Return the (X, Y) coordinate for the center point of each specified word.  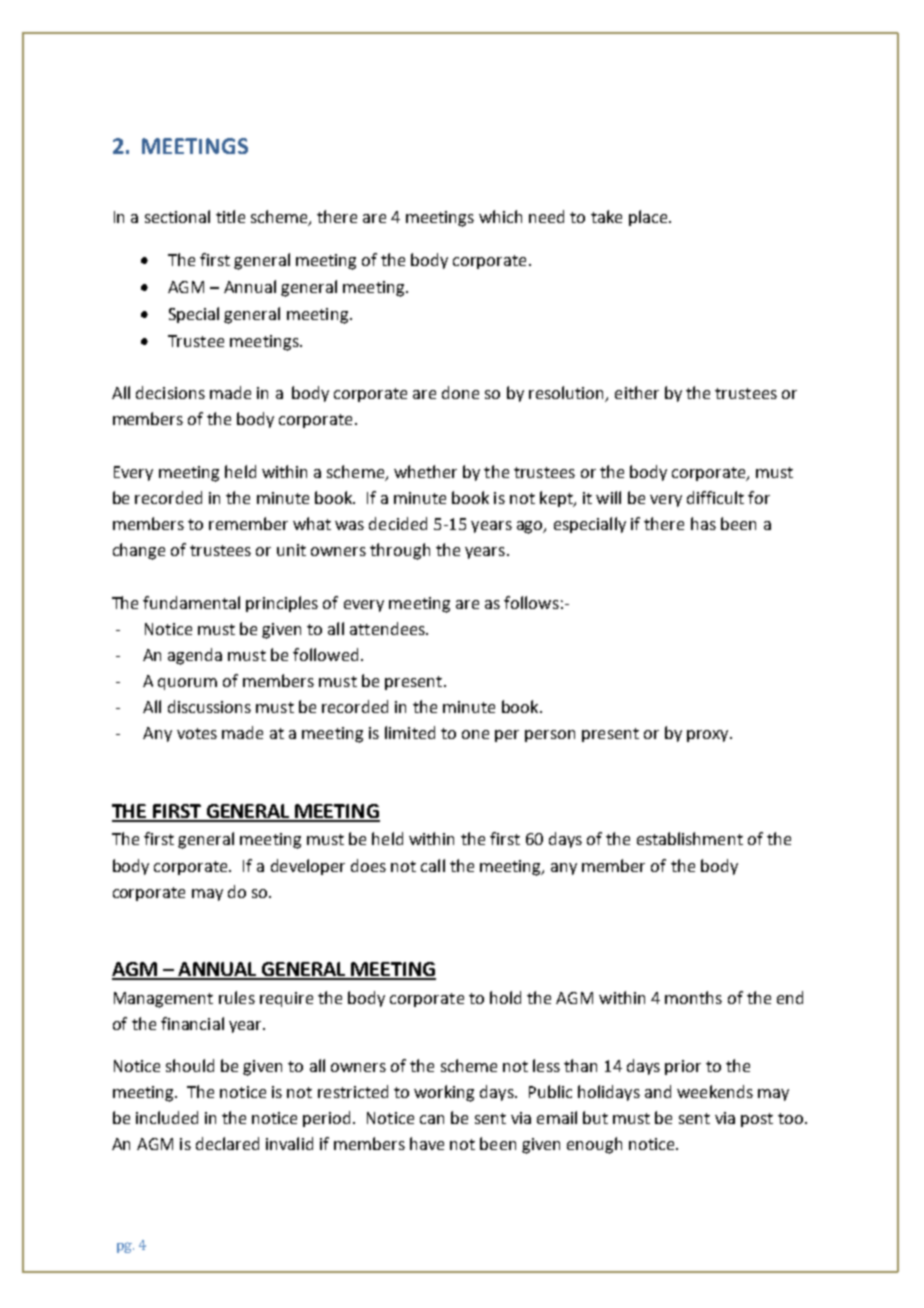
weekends (715, 1091)
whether (425, 471)
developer (308, 867)
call (433, 865)
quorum (187, 684)
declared (227, 1143)
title (230, 216)
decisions (170, 392)
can (432, 1119)
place (649, 218)
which (500, 216)
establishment (690, 838)
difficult (715, 497)
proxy (709, 736)
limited (410, 732)
